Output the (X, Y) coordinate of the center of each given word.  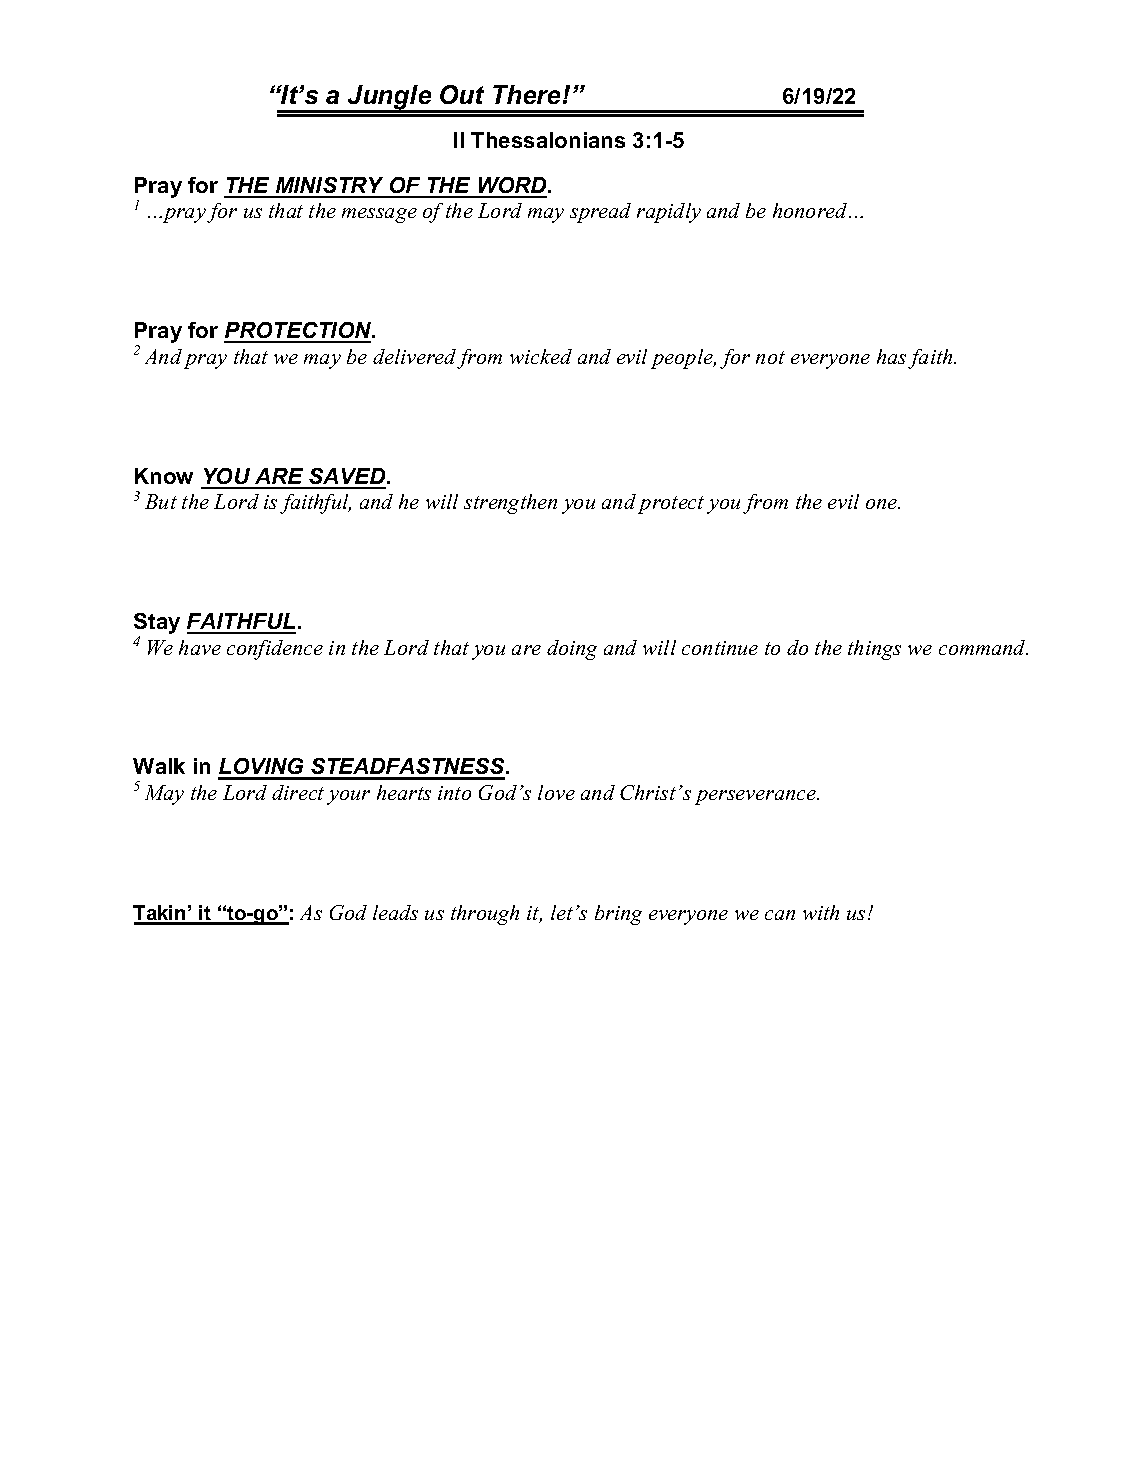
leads (395, 912)
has (891, 356)
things (874, 650)
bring (618, 915)
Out (462, 94)
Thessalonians (548, 140)
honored (811, 210)
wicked (541, 356)
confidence (275, 650)
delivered (414, 356)
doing (572, 650)
